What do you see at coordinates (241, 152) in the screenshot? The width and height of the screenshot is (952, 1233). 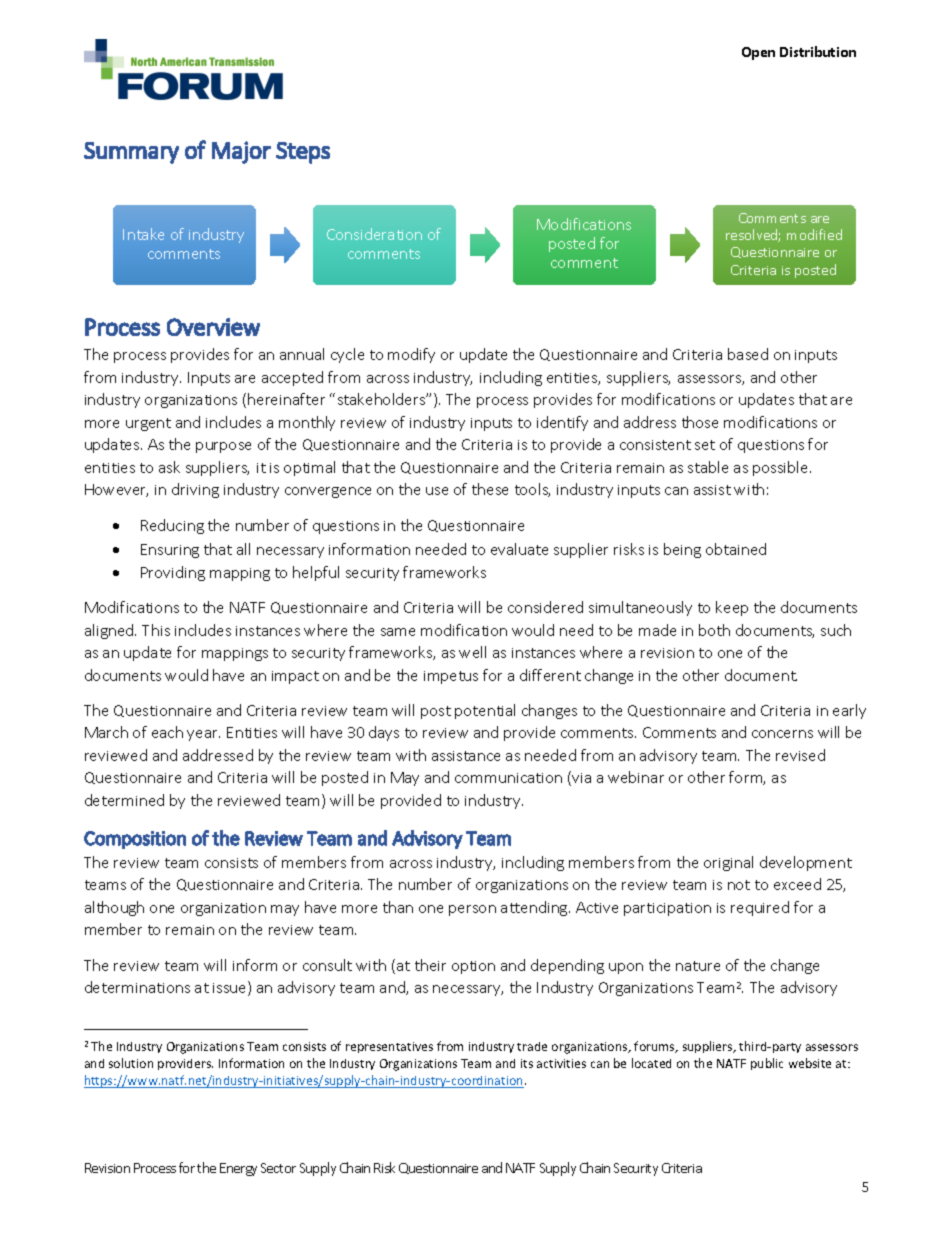 I see `Major` at bounding box center [241, 152].
